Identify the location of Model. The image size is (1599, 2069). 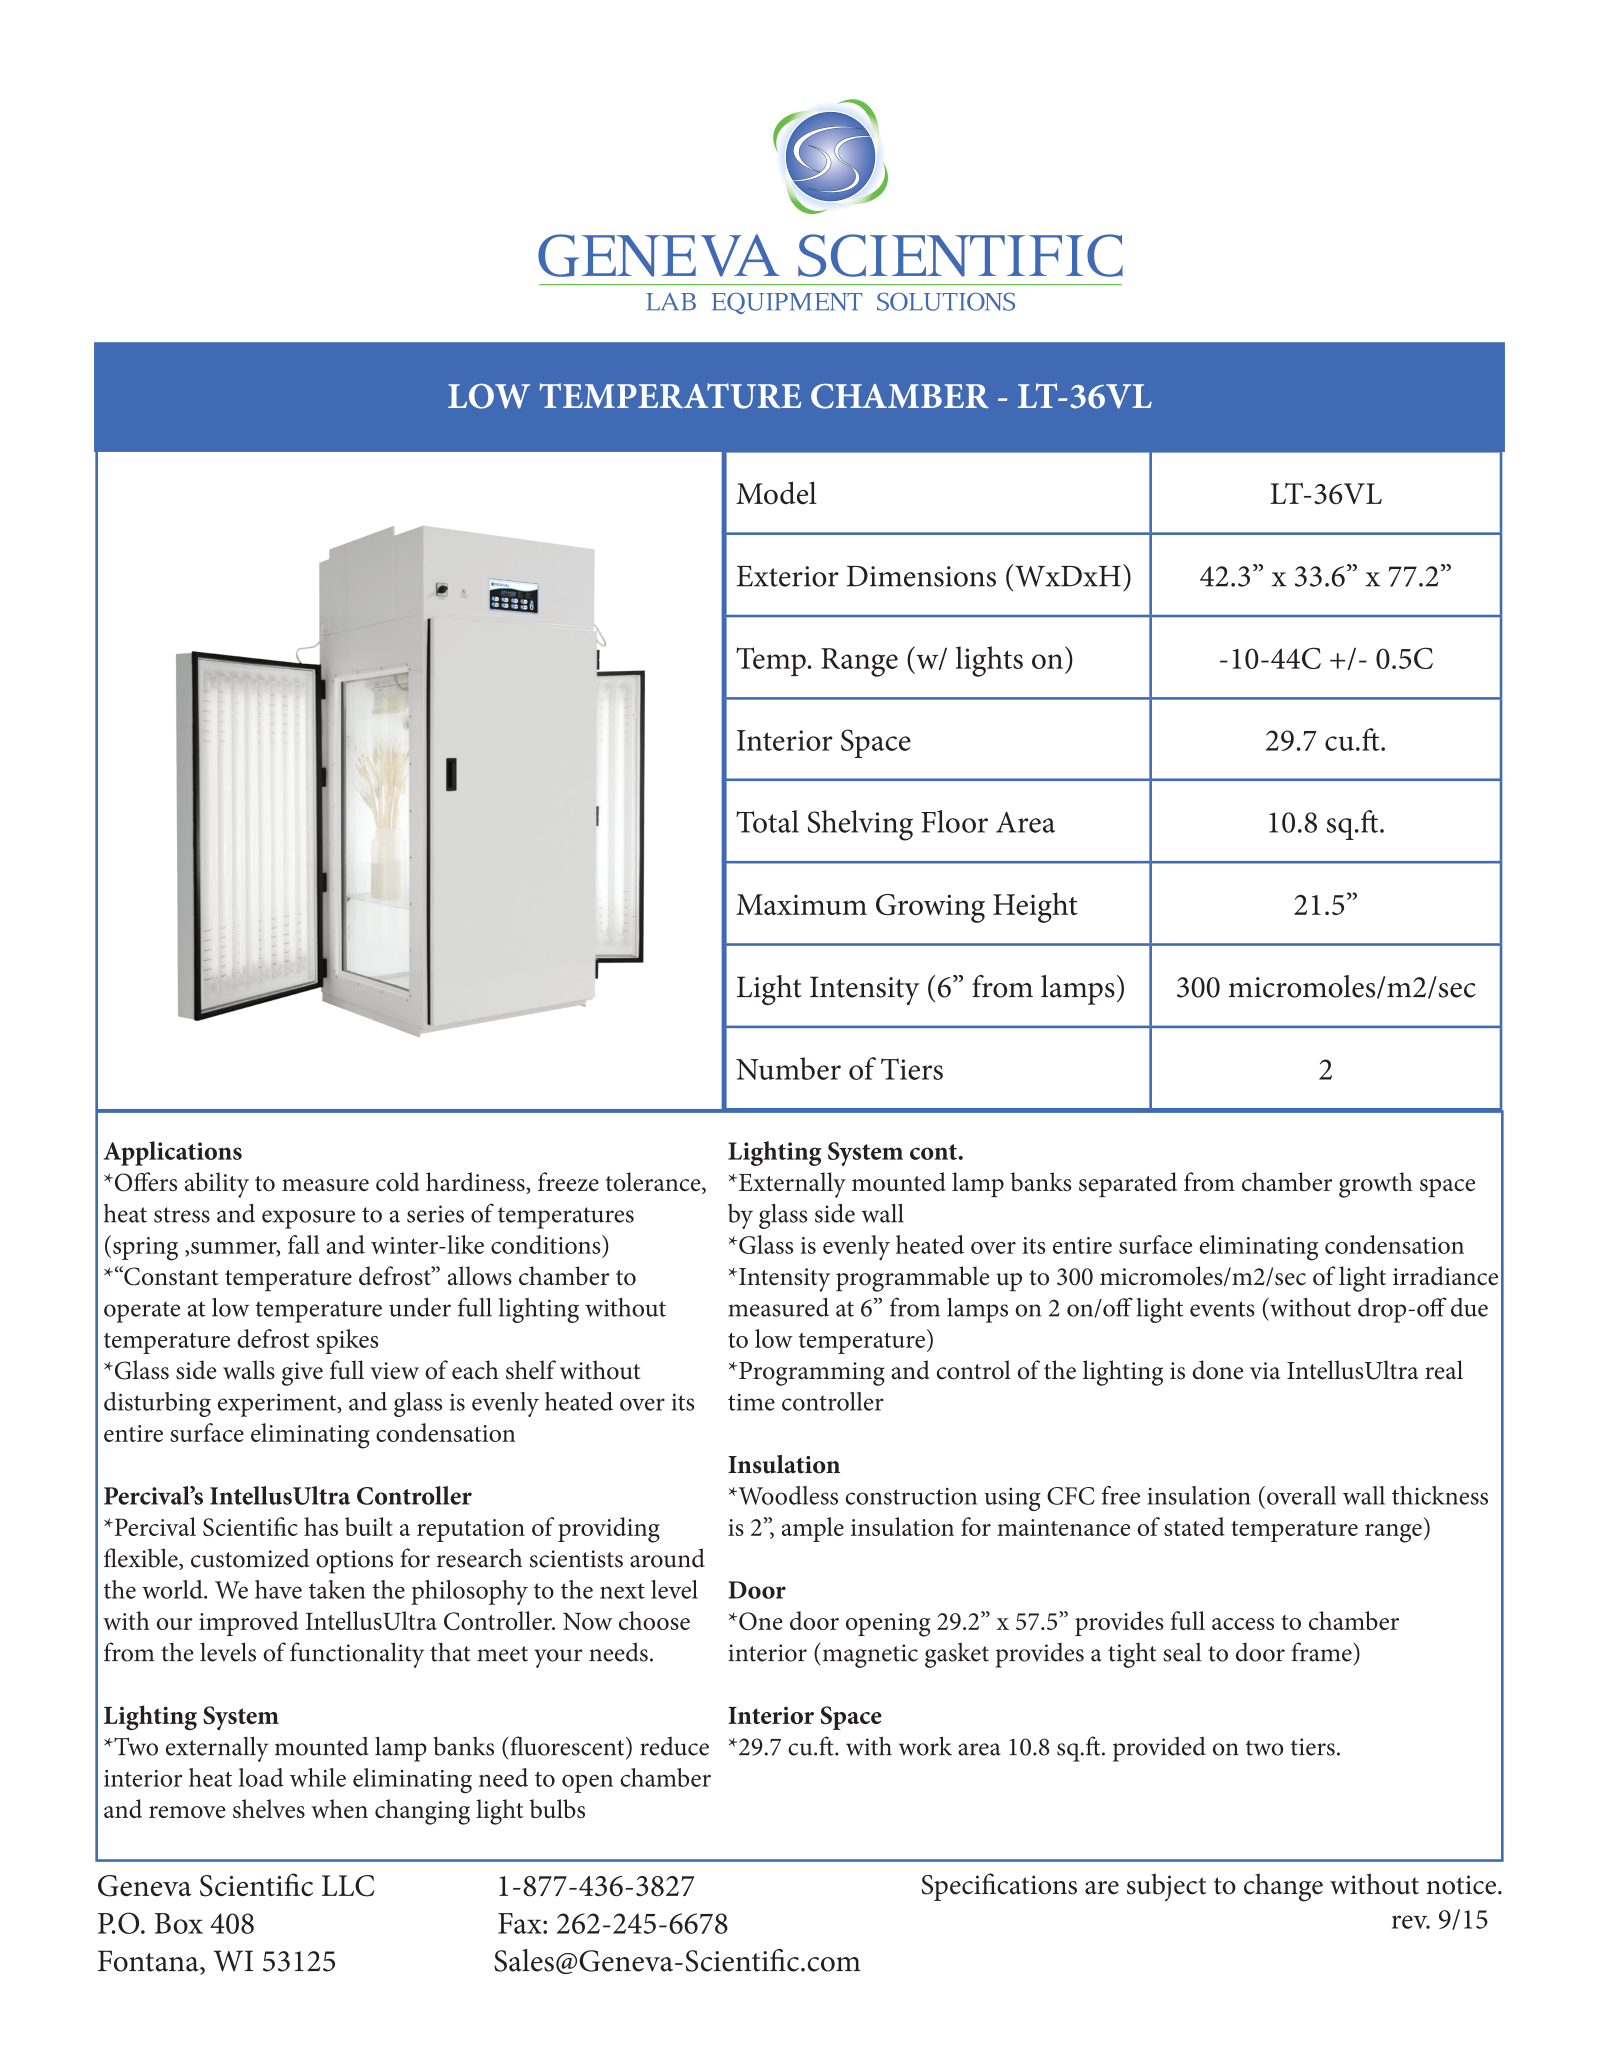
(776, 493).
